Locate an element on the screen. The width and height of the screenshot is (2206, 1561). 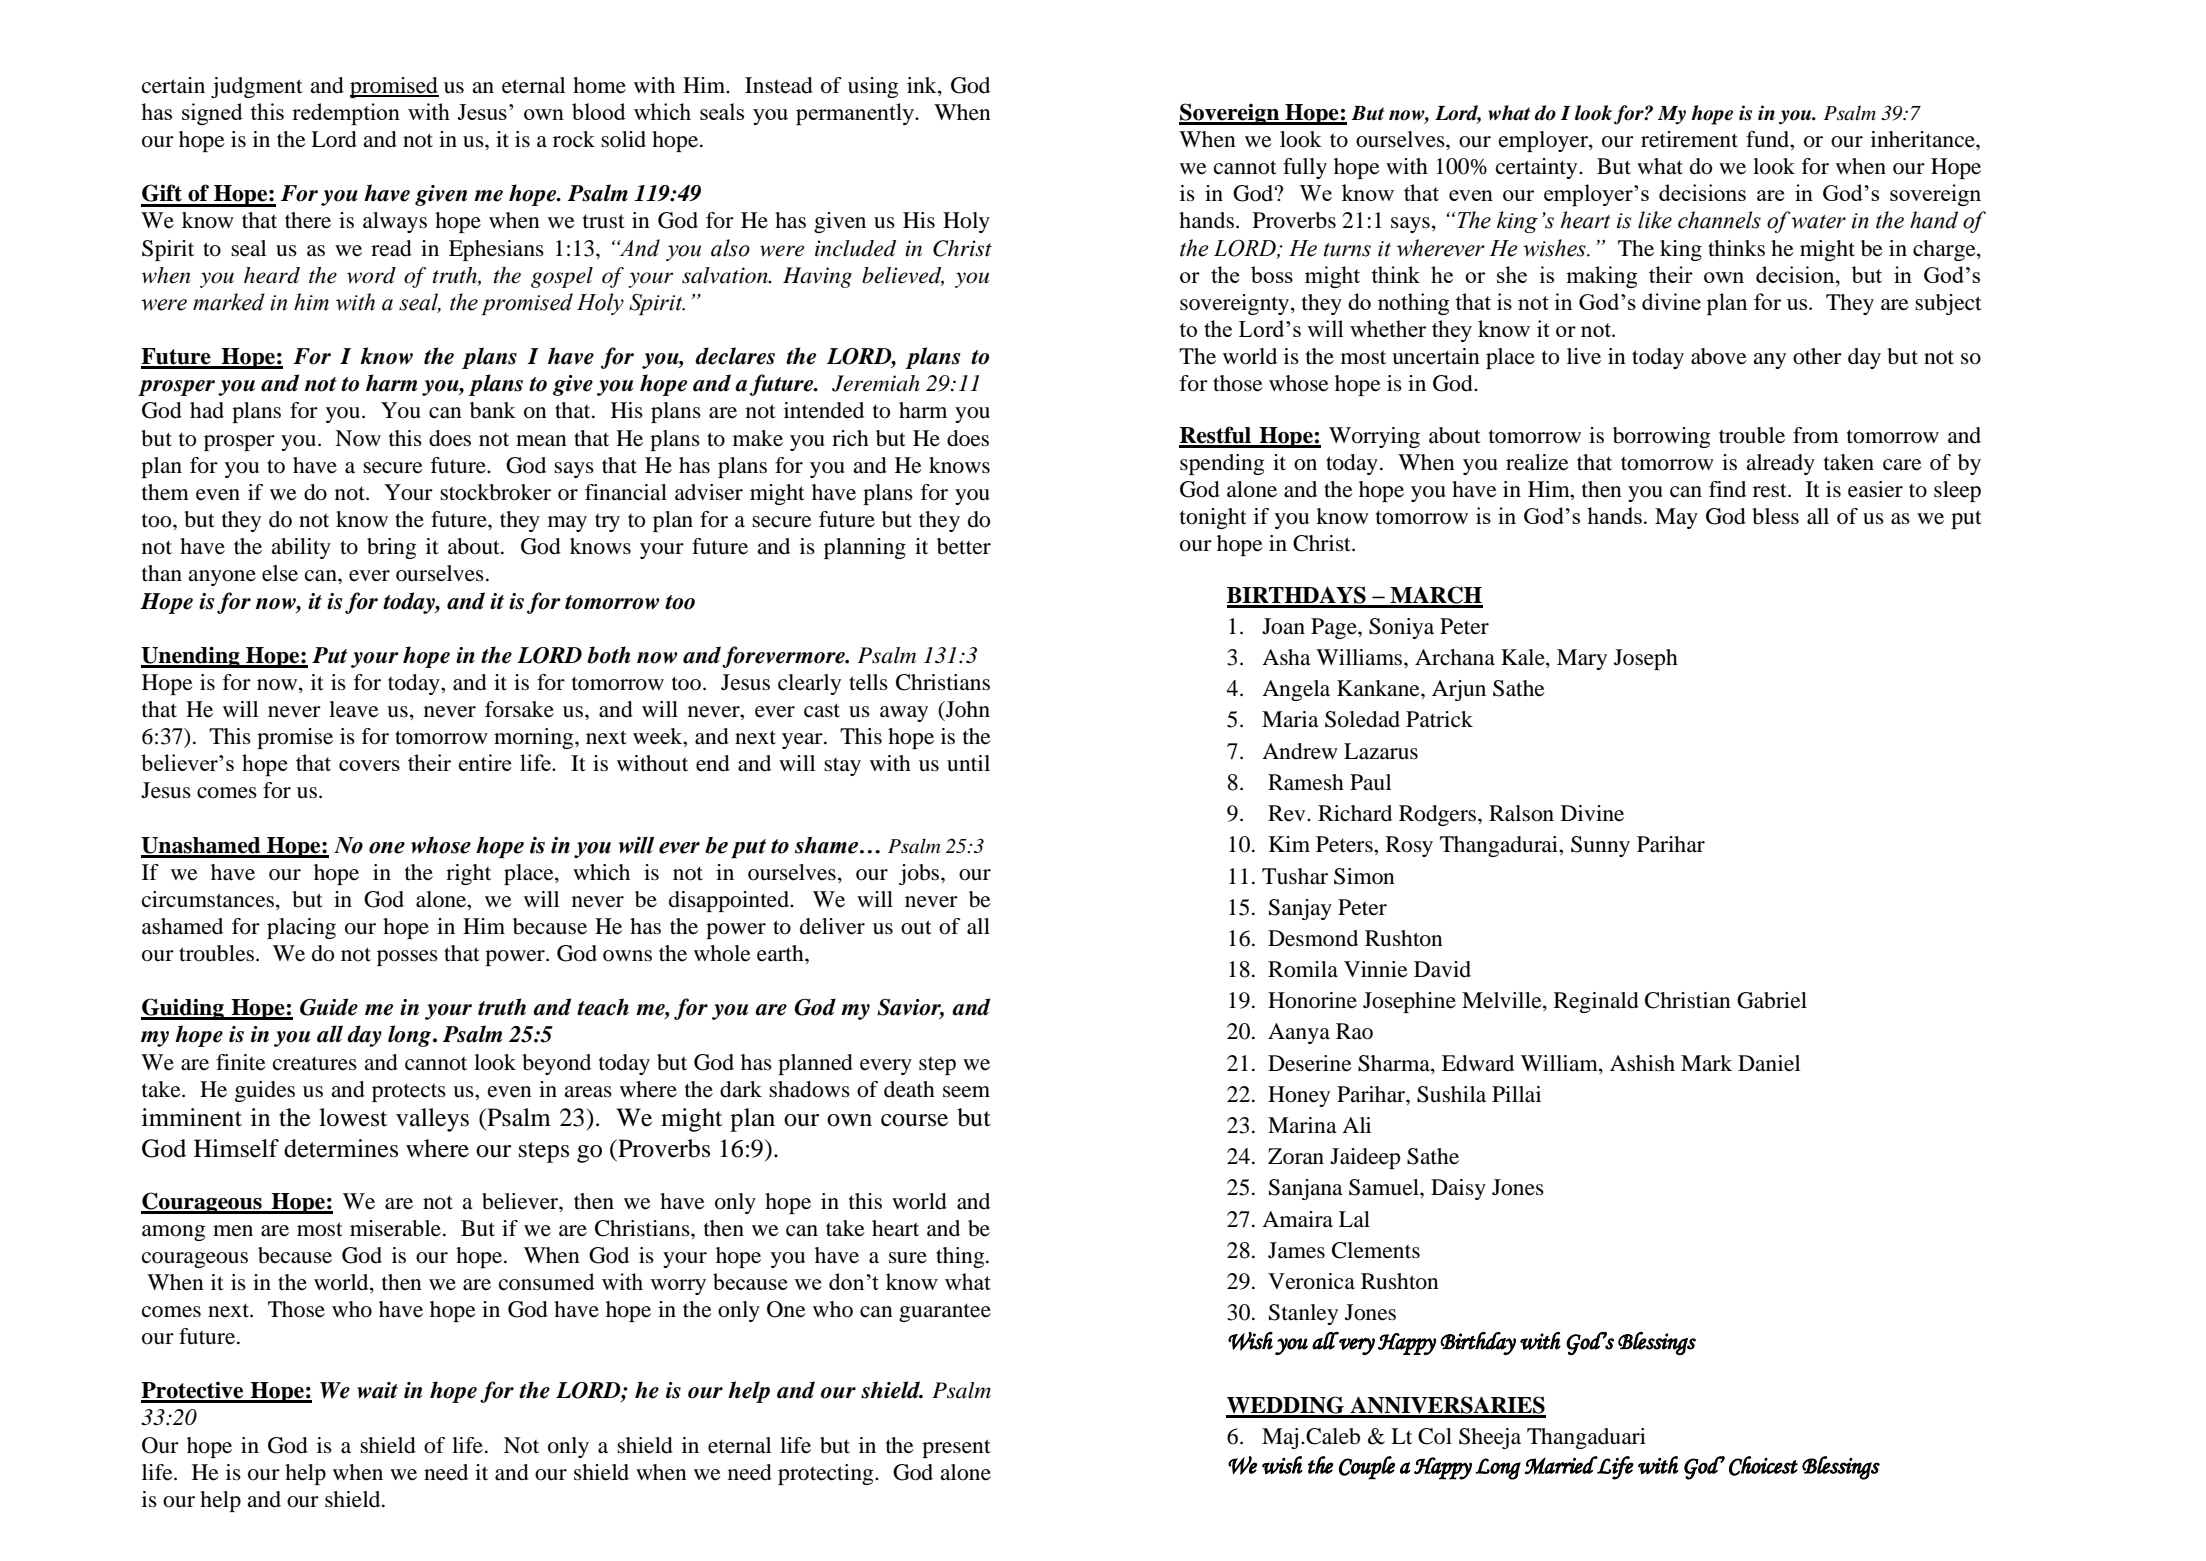
retirement is located at coordinates (1689, 139).
